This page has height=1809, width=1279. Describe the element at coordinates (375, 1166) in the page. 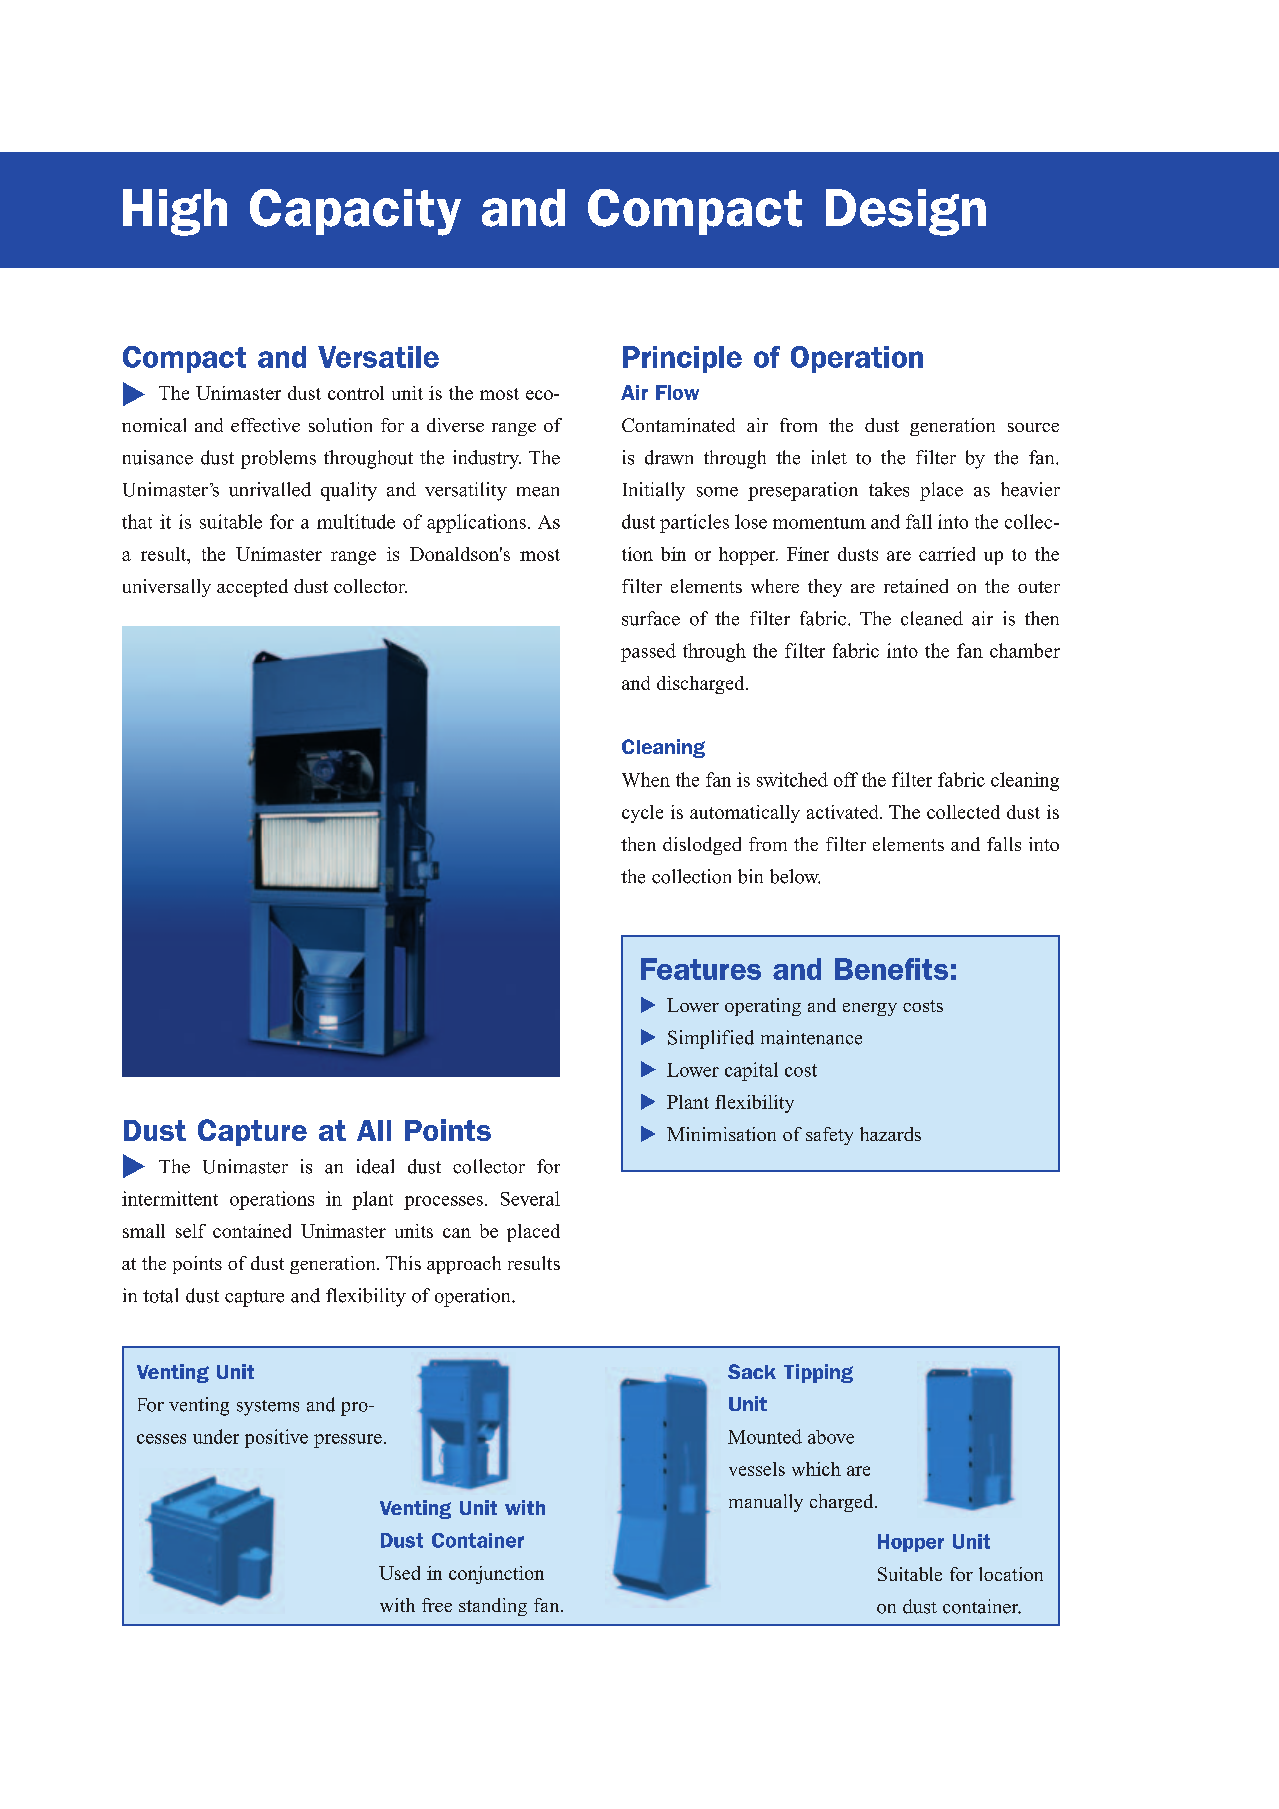

I see `ideal` at that location.
